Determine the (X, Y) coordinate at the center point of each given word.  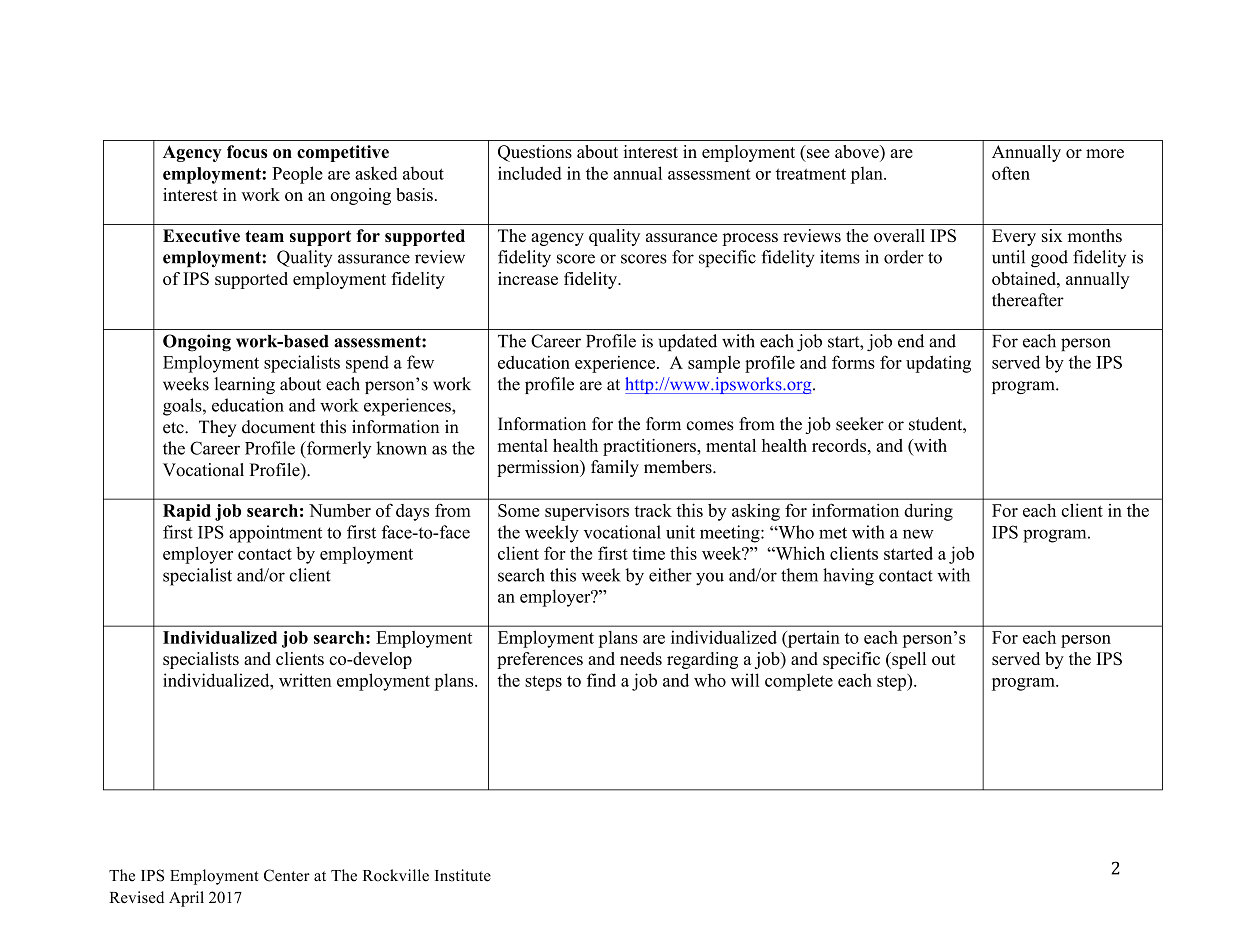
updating (938, 364)
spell (908, 660)
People (297, 175)
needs (641, 658)
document (278, 427)
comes (710, 426)
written (305, 680)
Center (287, 875)
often (1011, 173)
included (530, 173)
